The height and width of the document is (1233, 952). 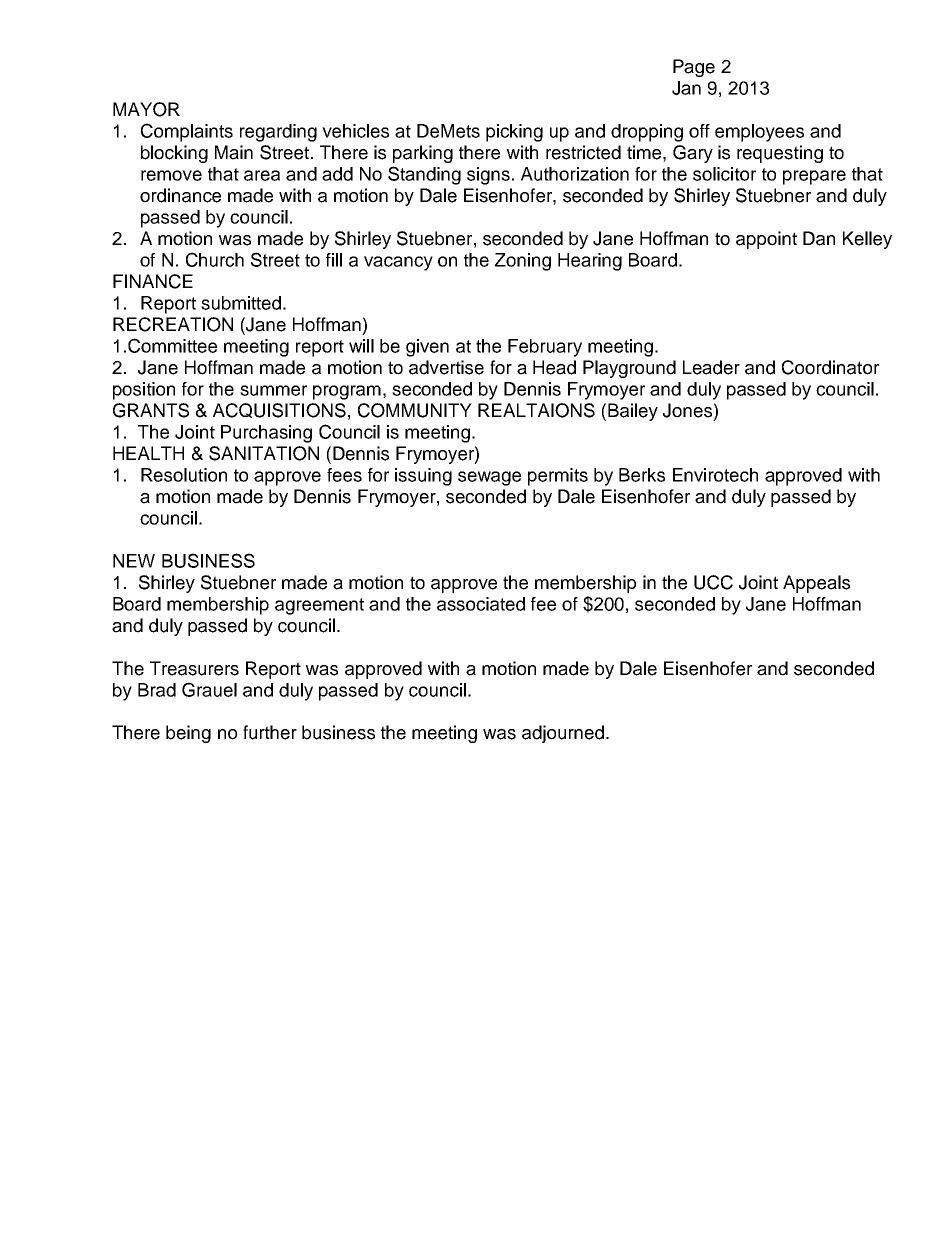 I want to click on Church, so click(x=215, y=259).
